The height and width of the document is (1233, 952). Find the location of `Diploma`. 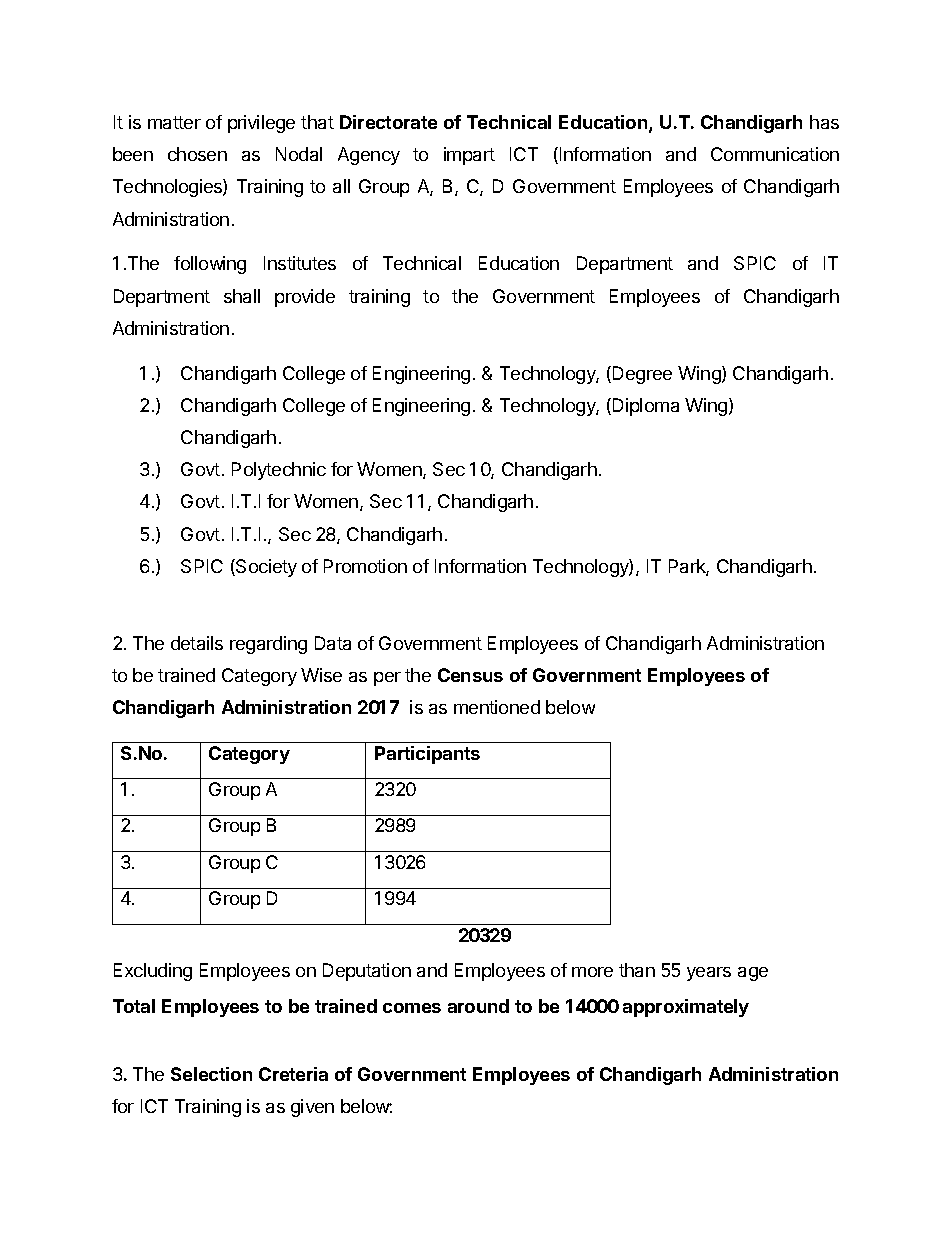

Diploma is located at coordinates (646, 407).
